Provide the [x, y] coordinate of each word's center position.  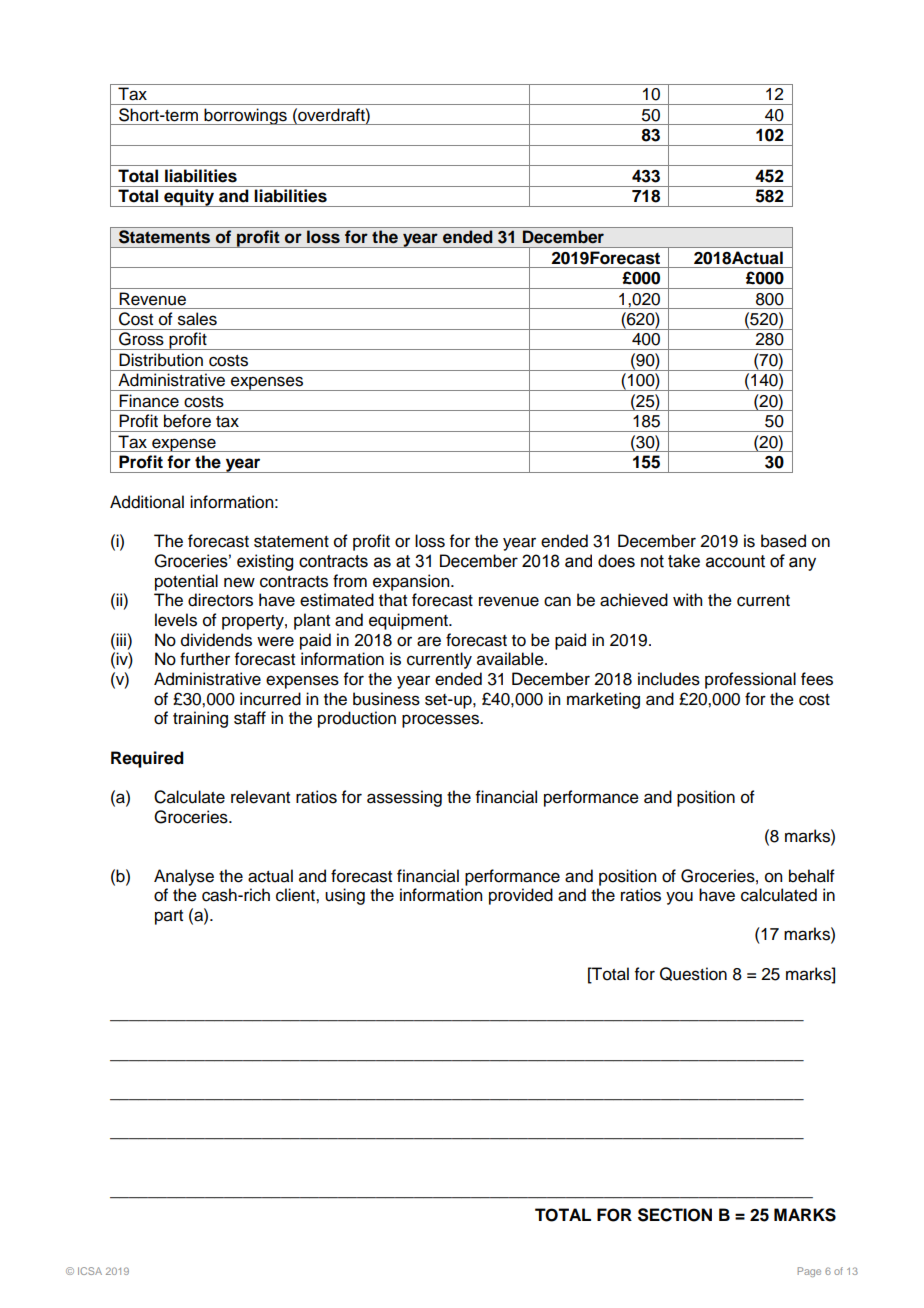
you [679, 898]
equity [189, 198]
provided [521, 896]
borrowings [245, 116]
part [169, 917]
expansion [412, 582]
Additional [147, 502]
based [783, 541]
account [735, 561]
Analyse [184, 877]
